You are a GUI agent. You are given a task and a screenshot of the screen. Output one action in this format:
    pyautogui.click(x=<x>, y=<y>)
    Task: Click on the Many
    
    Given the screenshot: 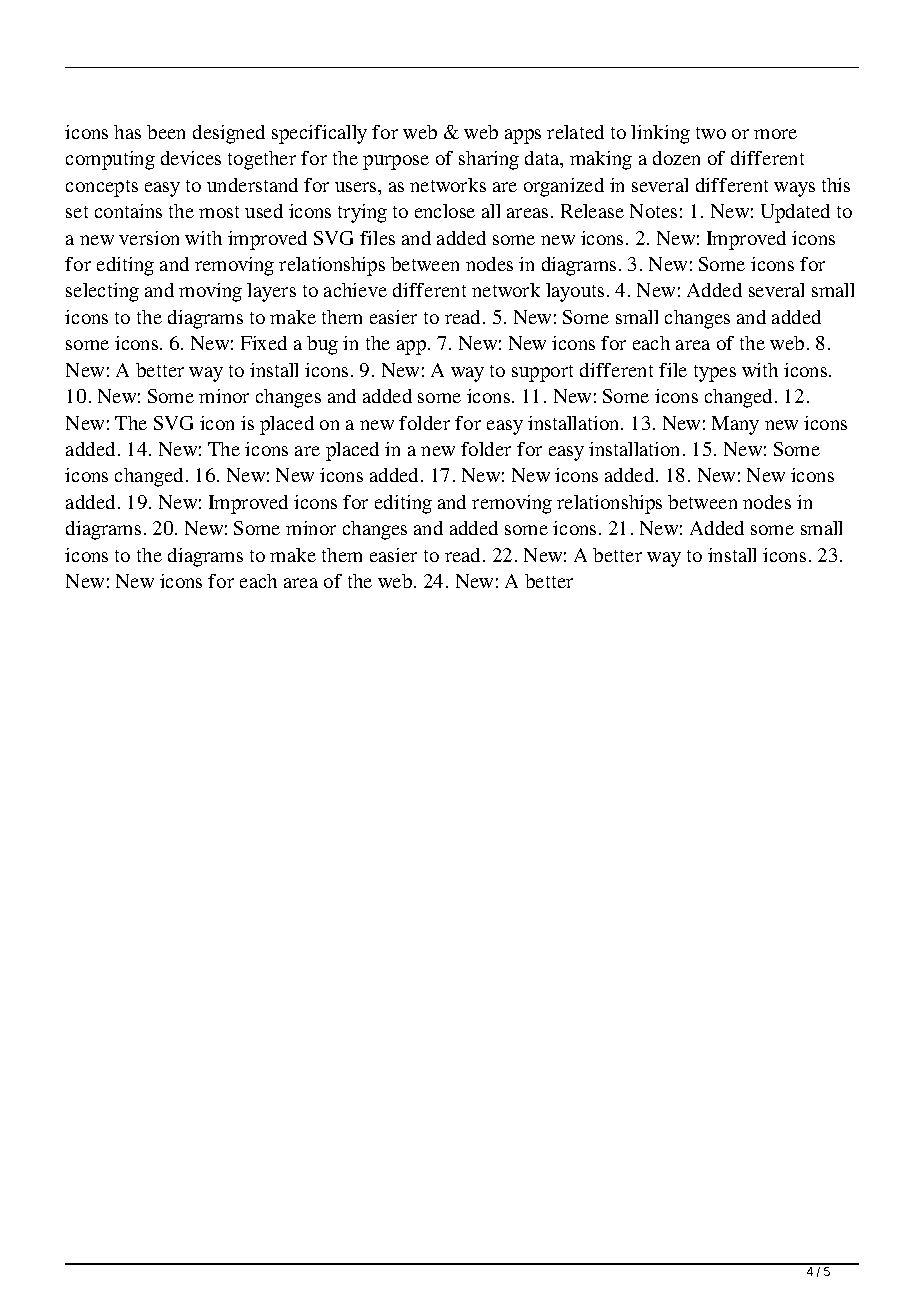 What is the action you would take?
    pyautogui.click(x=735, y=425)
